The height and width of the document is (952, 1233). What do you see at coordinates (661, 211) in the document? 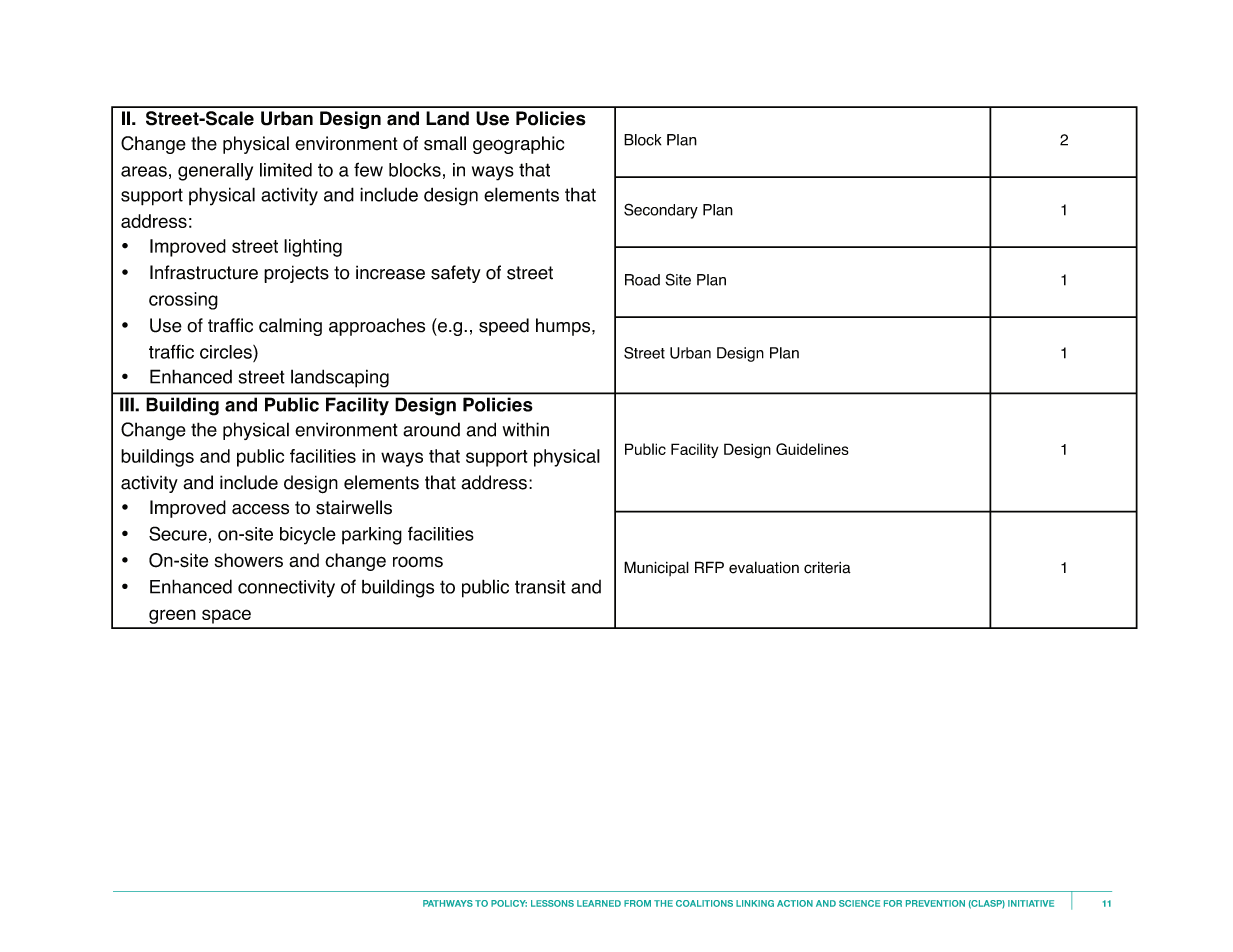
I see `Secondary` at bounding box center [661, 211].
